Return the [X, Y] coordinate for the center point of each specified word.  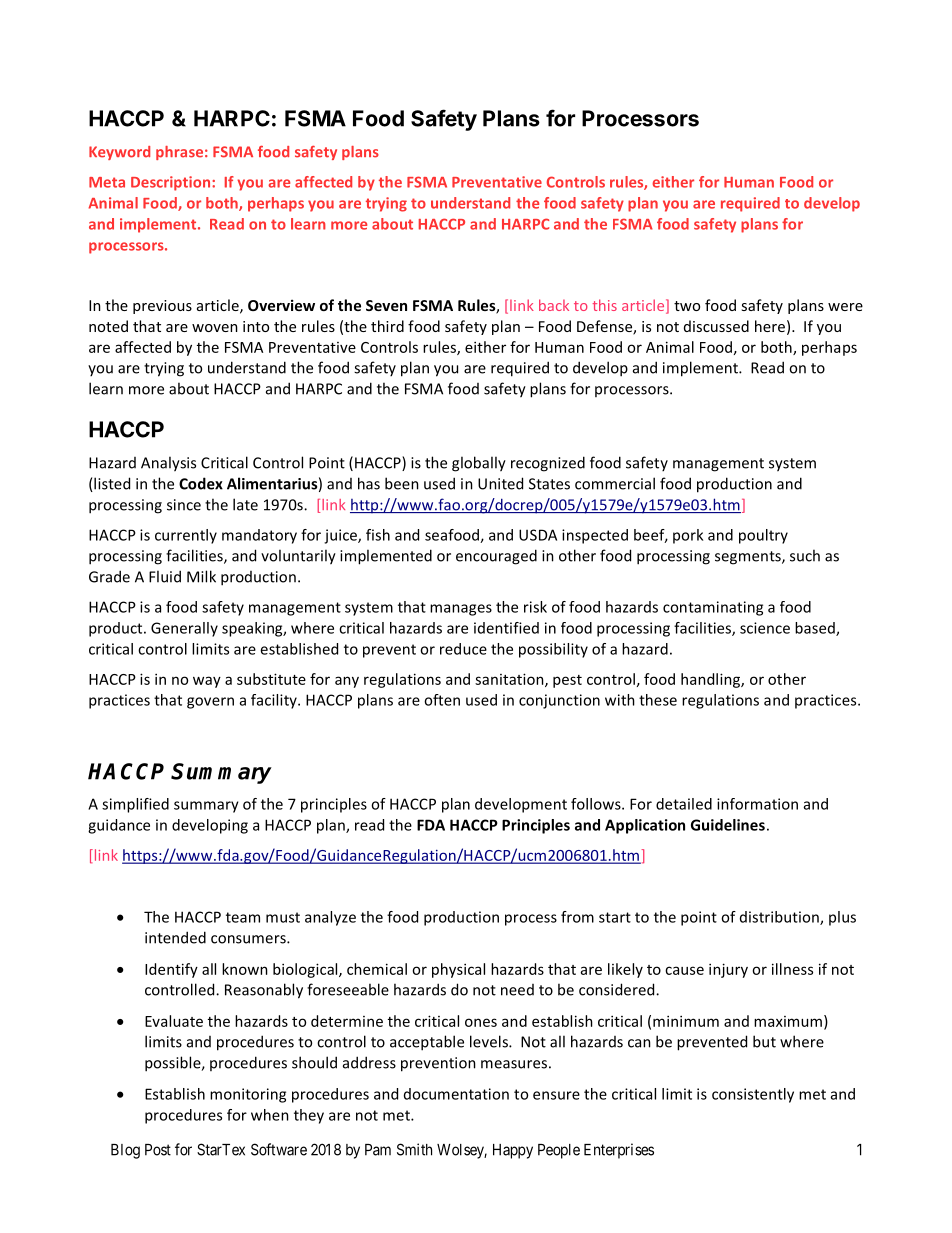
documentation [456, 1094]
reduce [463, 649]
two [687, 306]
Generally [184, 629]
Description [172, 183]
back [554, 305]
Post [158, 1150]
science [765, 628]
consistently [753, 1095]
